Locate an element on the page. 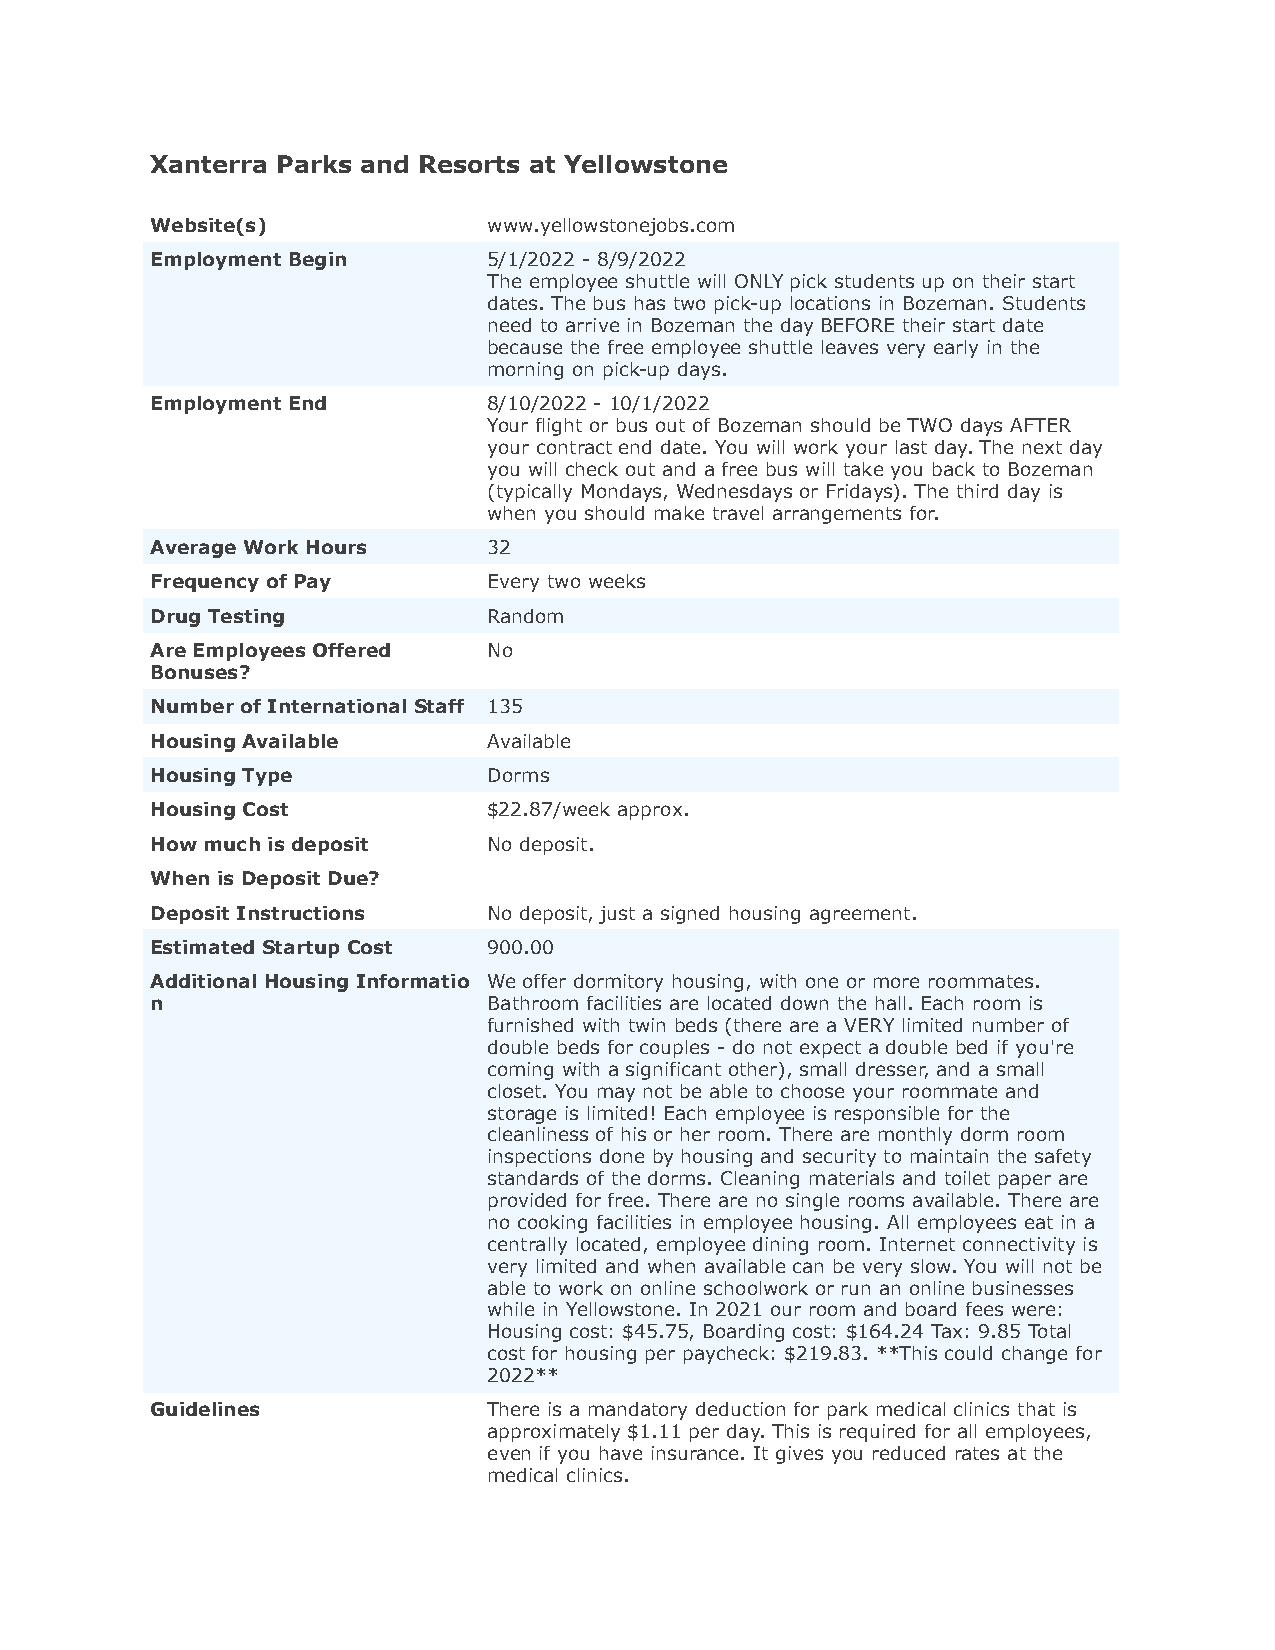 The height and width of the document is (1650, 1275). rates is located at coordinates (977, 1453).
